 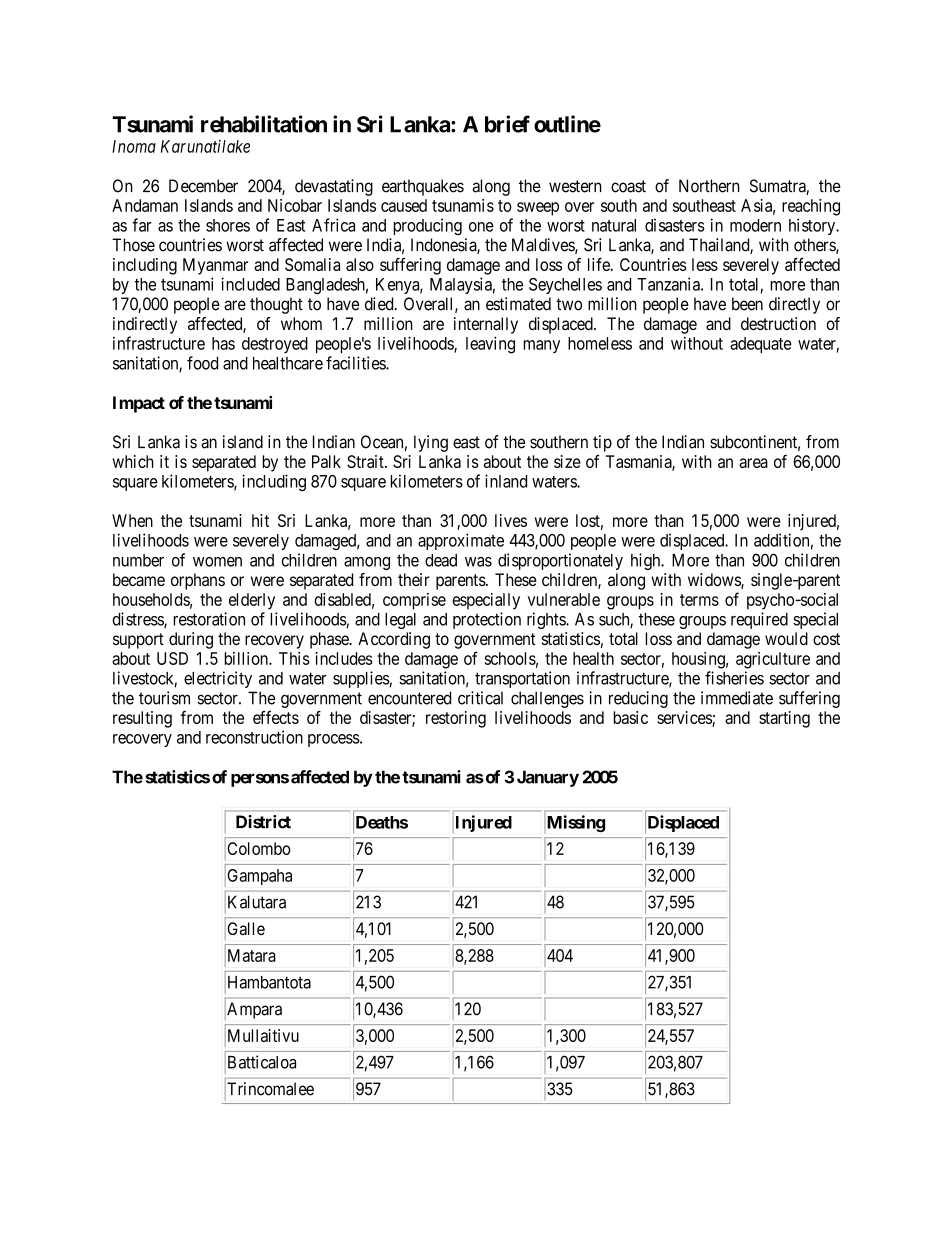 I want to click on rehabilitation, so click(x=264, y=124).
